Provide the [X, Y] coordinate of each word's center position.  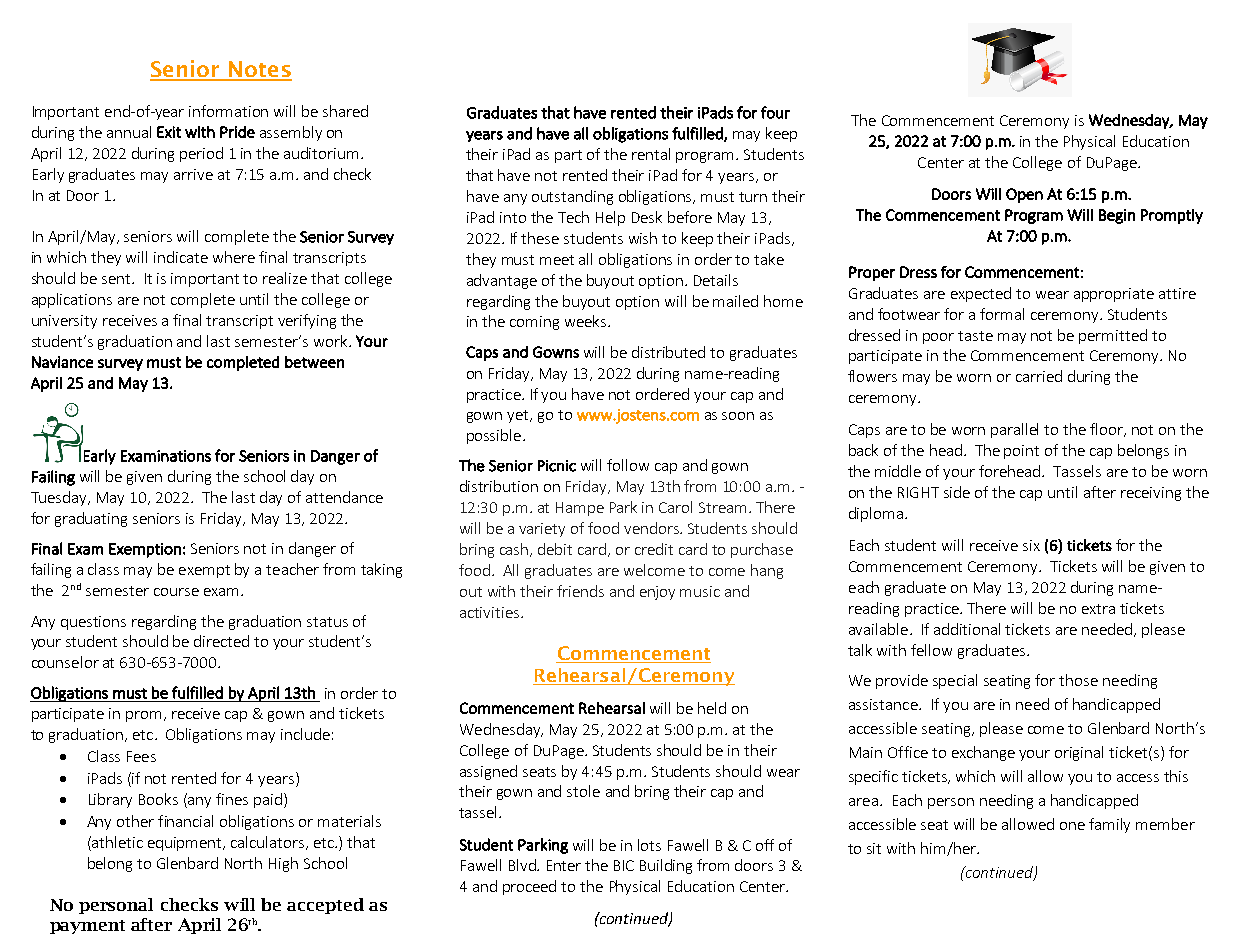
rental [651, 154]
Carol [675, 507]
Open [1024, 195]
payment [87, 927]
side [957, 492]
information [228, 111]
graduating [91, 519]
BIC [624, 865]
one [1072, 826]
